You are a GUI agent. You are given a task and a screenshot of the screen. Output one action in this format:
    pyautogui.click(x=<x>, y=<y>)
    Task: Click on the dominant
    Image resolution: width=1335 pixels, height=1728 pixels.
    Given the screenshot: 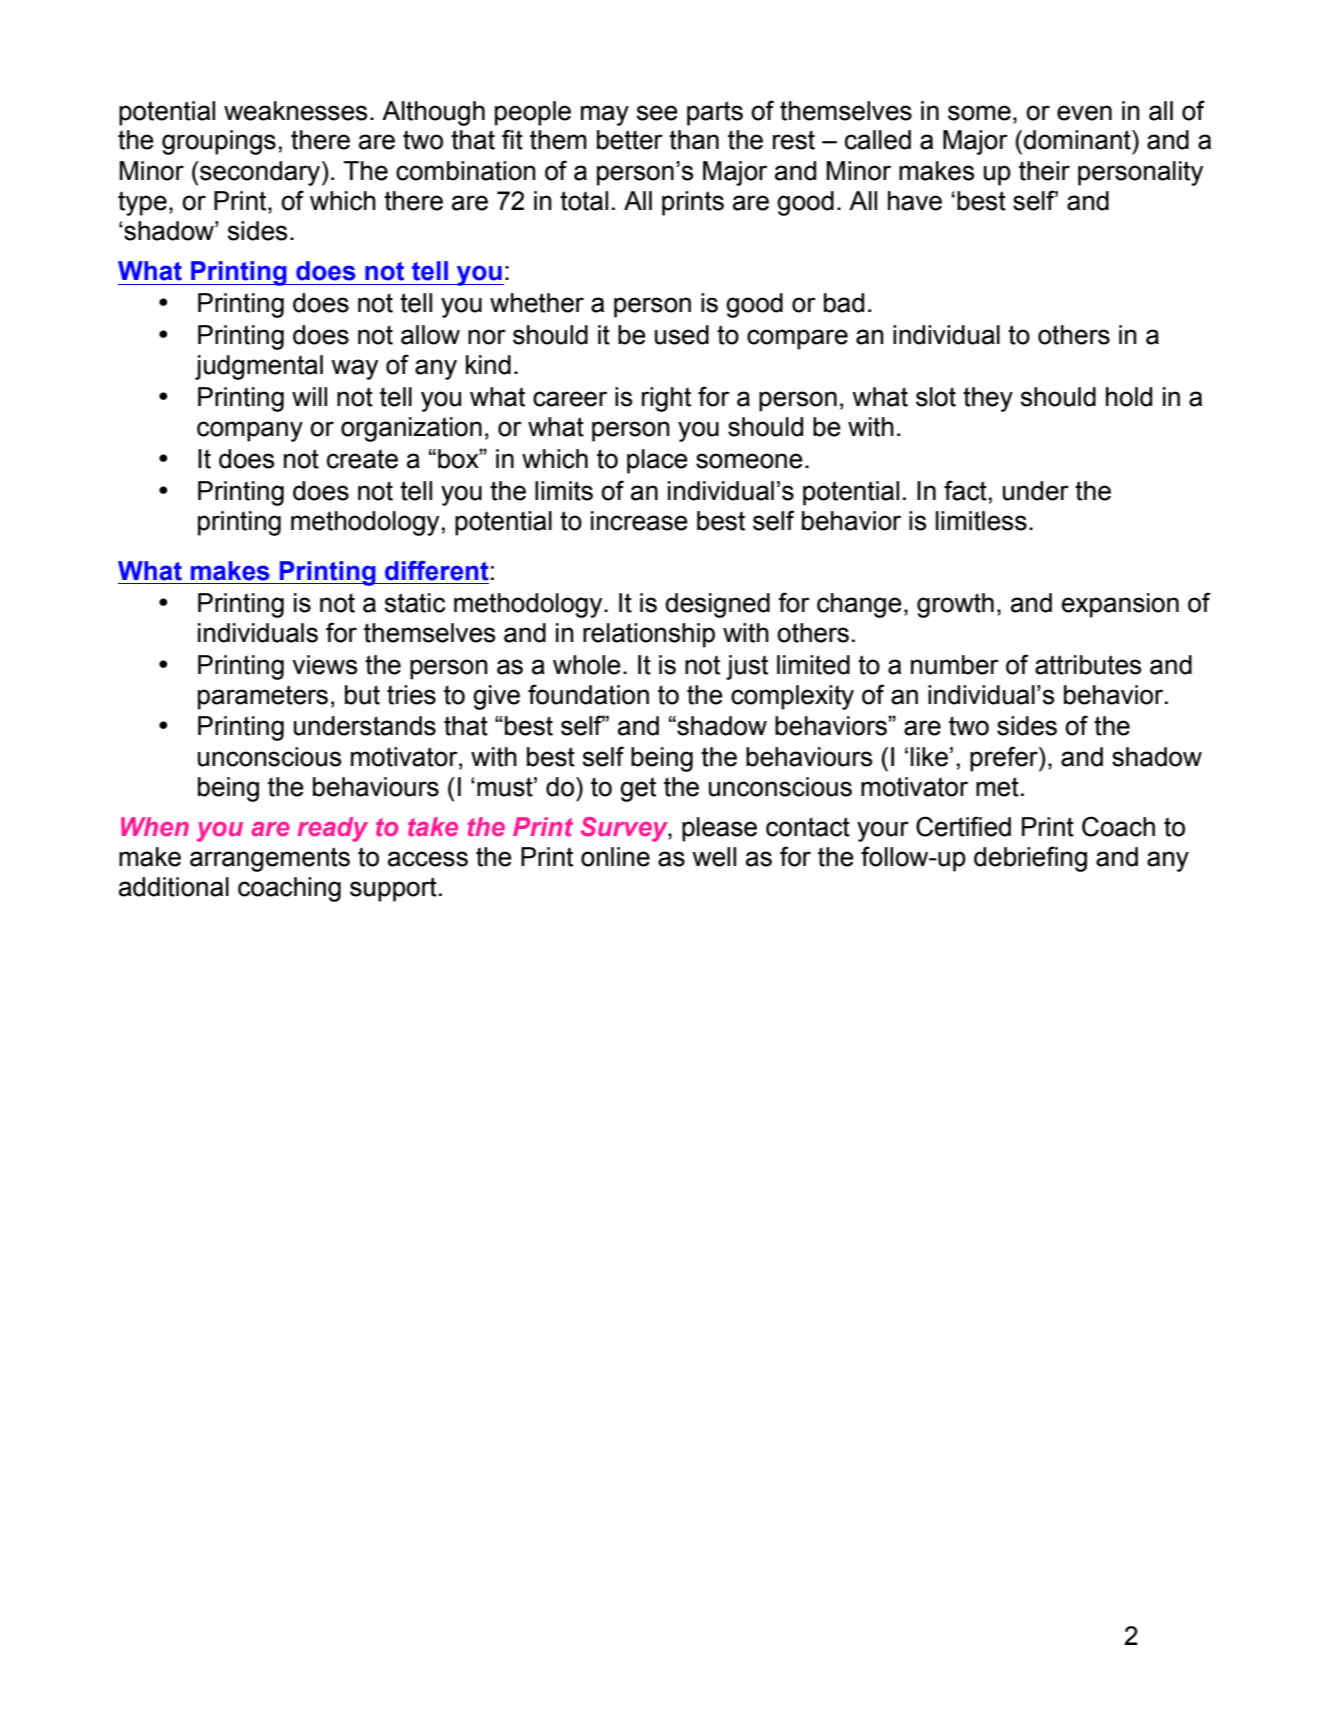 What is the action you would take?
    pyautogui.click(x=1078, y=140)
